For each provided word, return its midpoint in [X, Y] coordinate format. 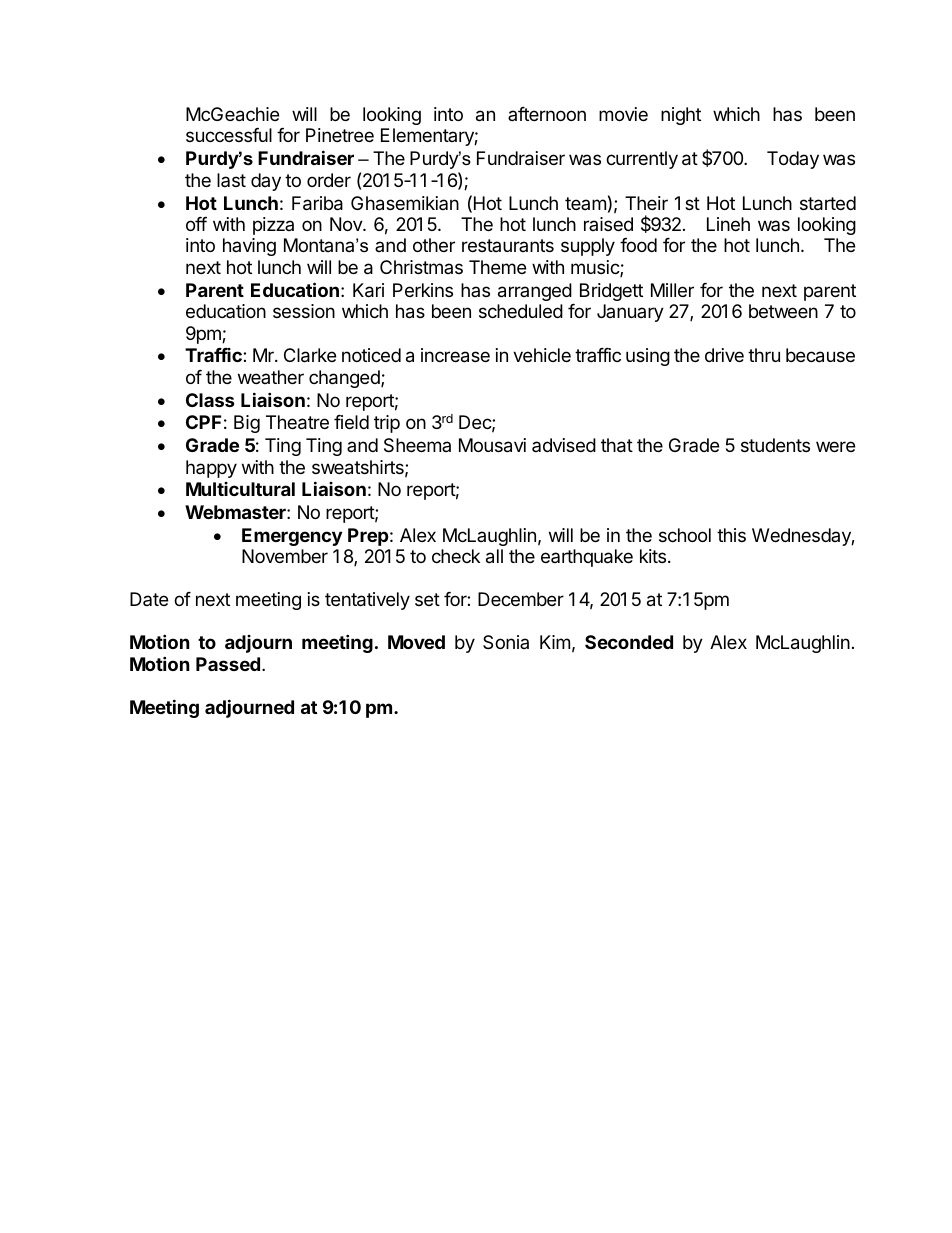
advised [564, 445]
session [304, 311]
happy [211, 469]
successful [229, 135]
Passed [228, 664]
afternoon [547, 114]
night [681, 116]
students [775, 445]
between [783, 311]
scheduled [521, 311]
